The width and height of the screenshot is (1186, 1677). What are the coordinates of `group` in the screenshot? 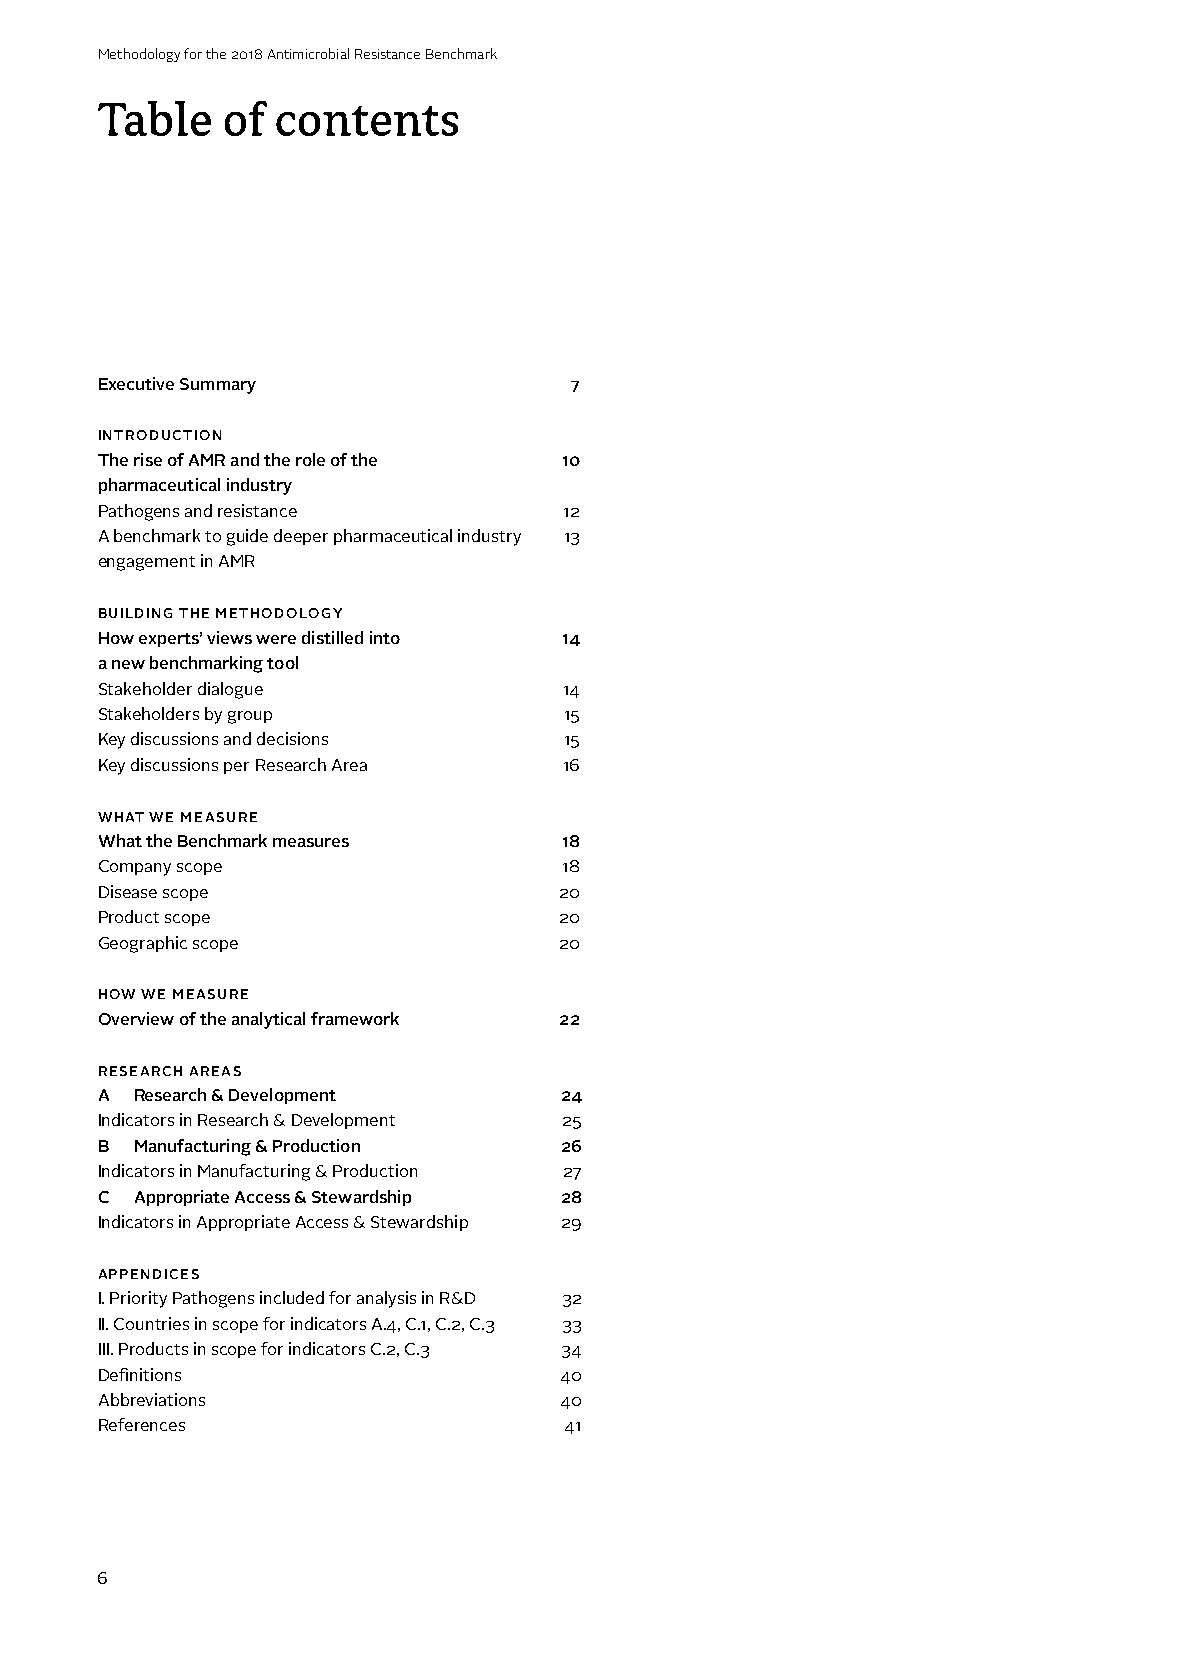 It's located at (250, 717).
